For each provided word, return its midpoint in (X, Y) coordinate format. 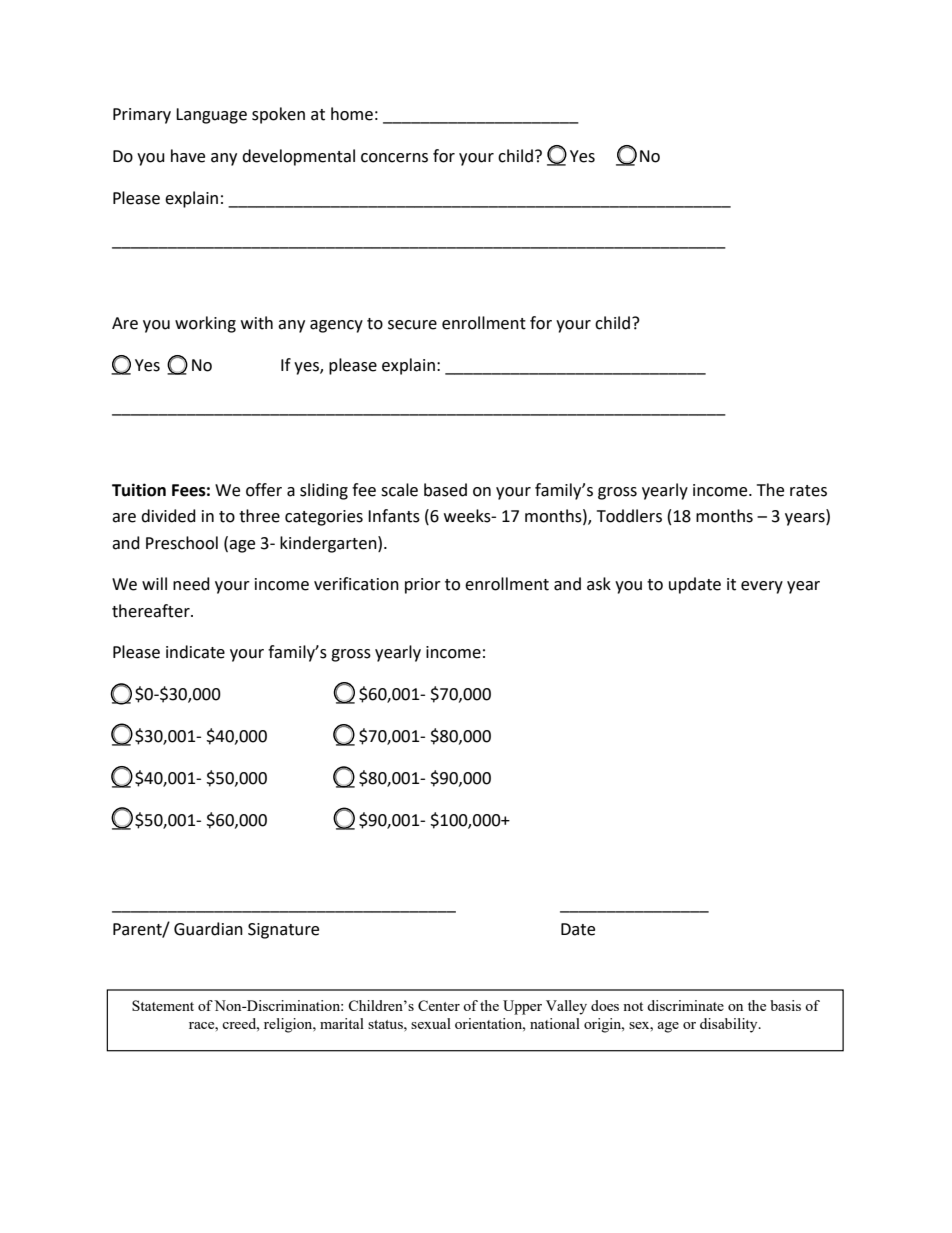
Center (439, 1005)
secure (412, 325)
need (191, 584)
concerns (394, 158)
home (352, 114)
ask (599, 584)
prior (423, 586)
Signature (283, 931)
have (188, 156)
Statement (163, 1005)
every (762, 587)
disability (730, 1025)
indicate (195, 652)
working (205, 324)
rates (808, 491)
